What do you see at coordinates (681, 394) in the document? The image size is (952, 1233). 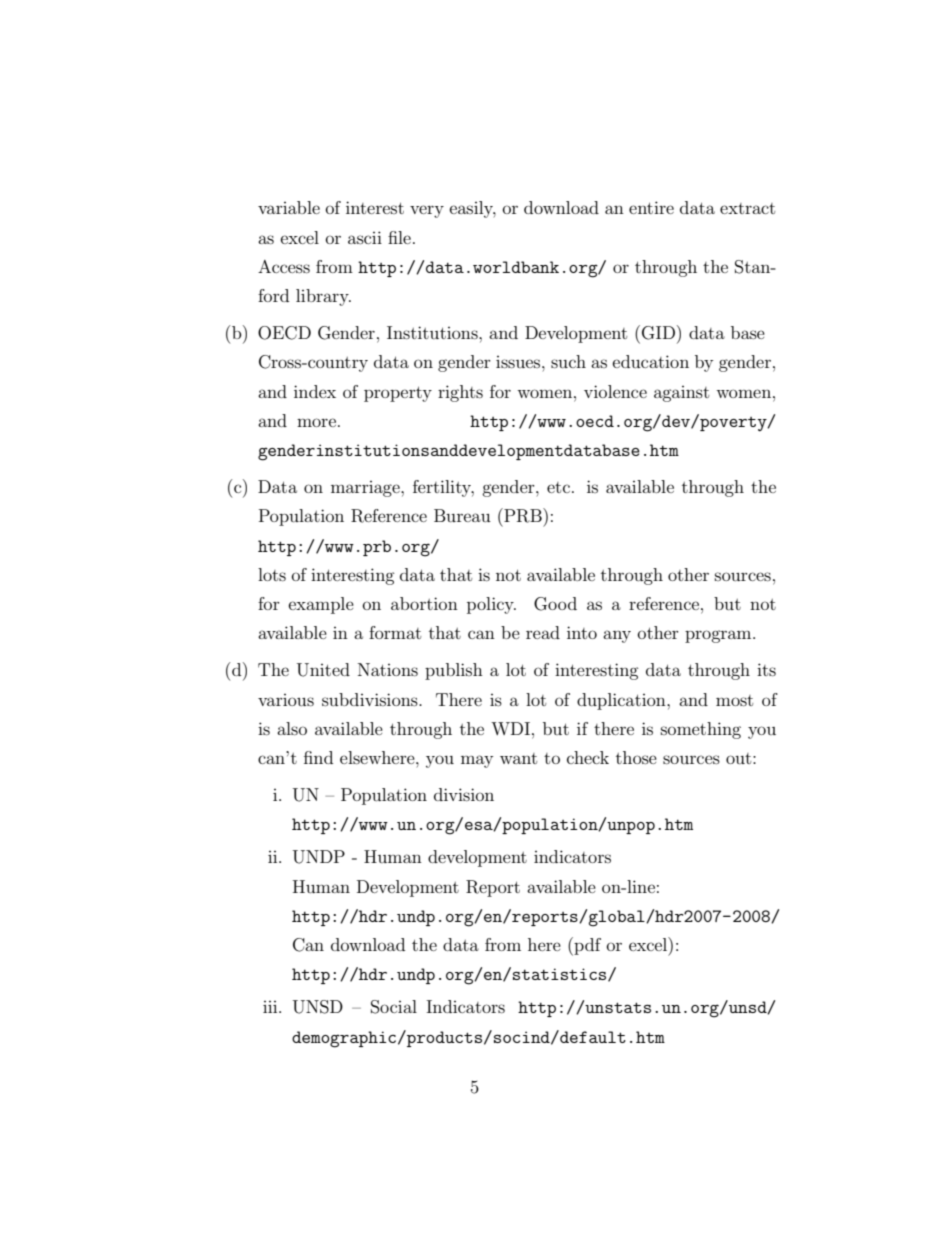 I see `against` at bounding box center [681, 394].
